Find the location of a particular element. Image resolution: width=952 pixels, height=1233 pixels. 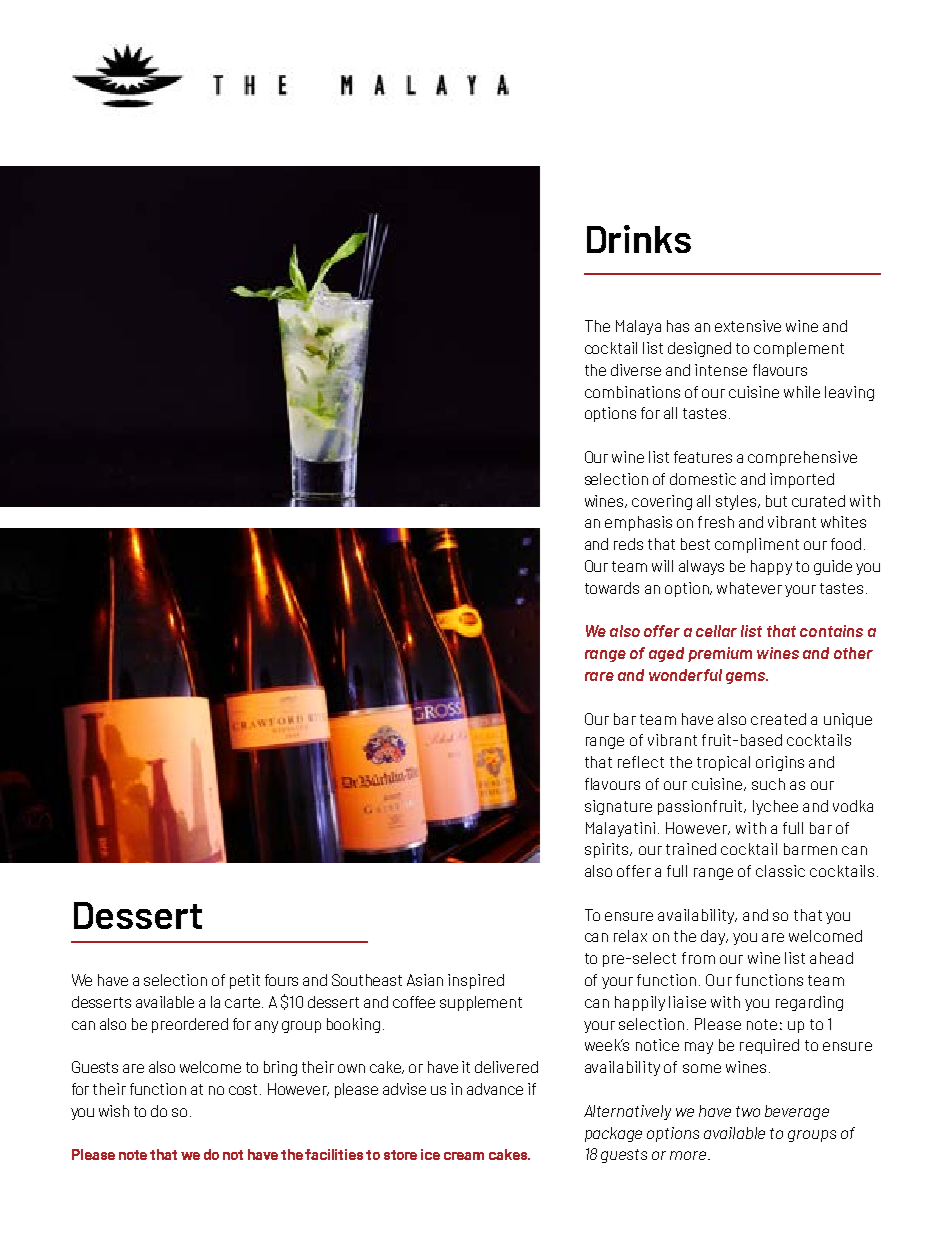

two is located at coordinates (748, 1111).
